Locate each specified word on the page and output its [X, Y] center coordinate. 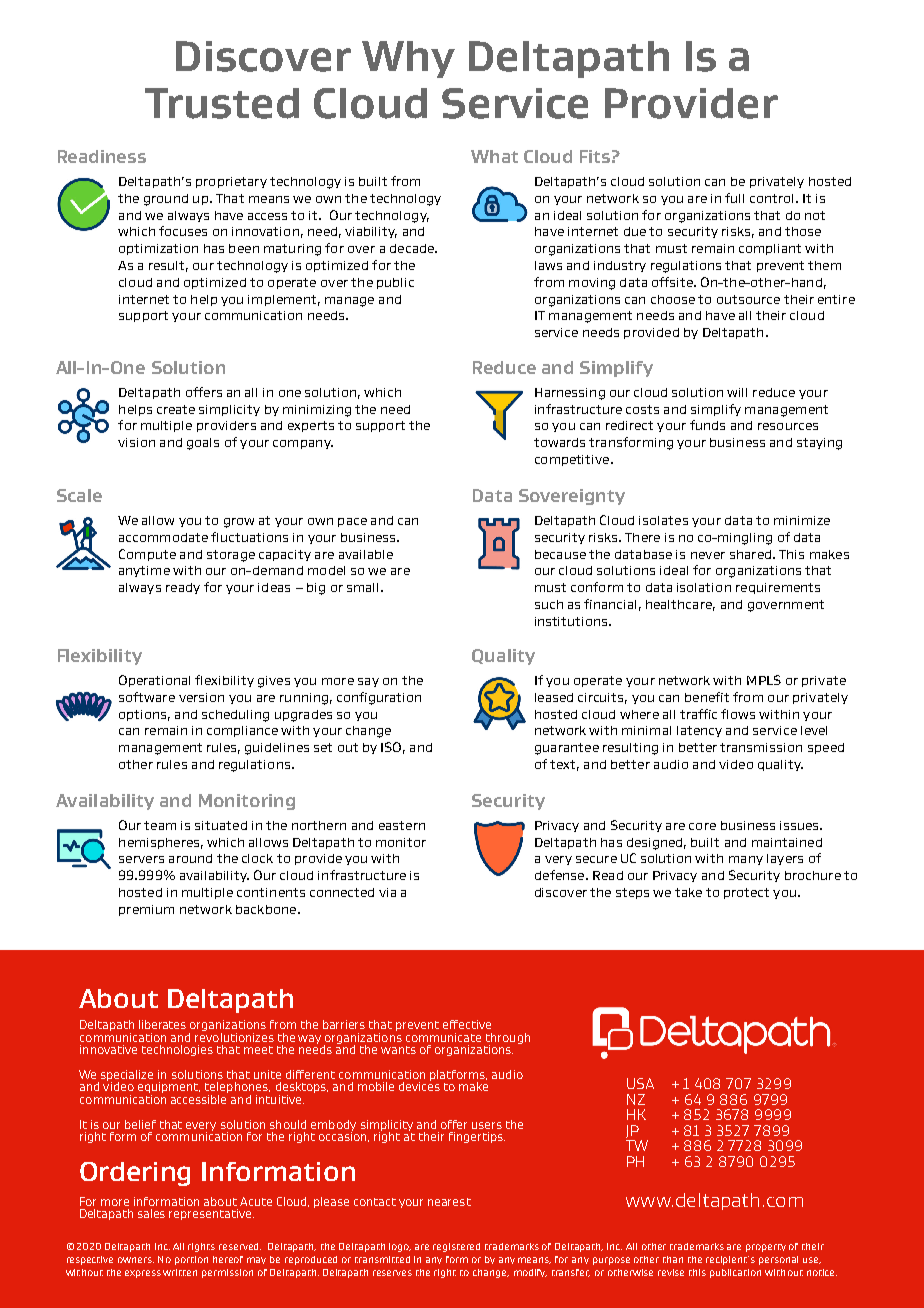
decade [413, 248]
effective [467, 1024]
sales [151, 1213]
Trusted [222, 103]
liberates [162, 1024]
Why [408, 59]
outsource [748, 299]
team [160, 825]
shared [752, 554]
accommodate [163, 537]
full [734, 198]
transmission [761, 747]
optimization [158, 249]
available [366, 554]
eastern [402, 825]
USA [640, 1083]
